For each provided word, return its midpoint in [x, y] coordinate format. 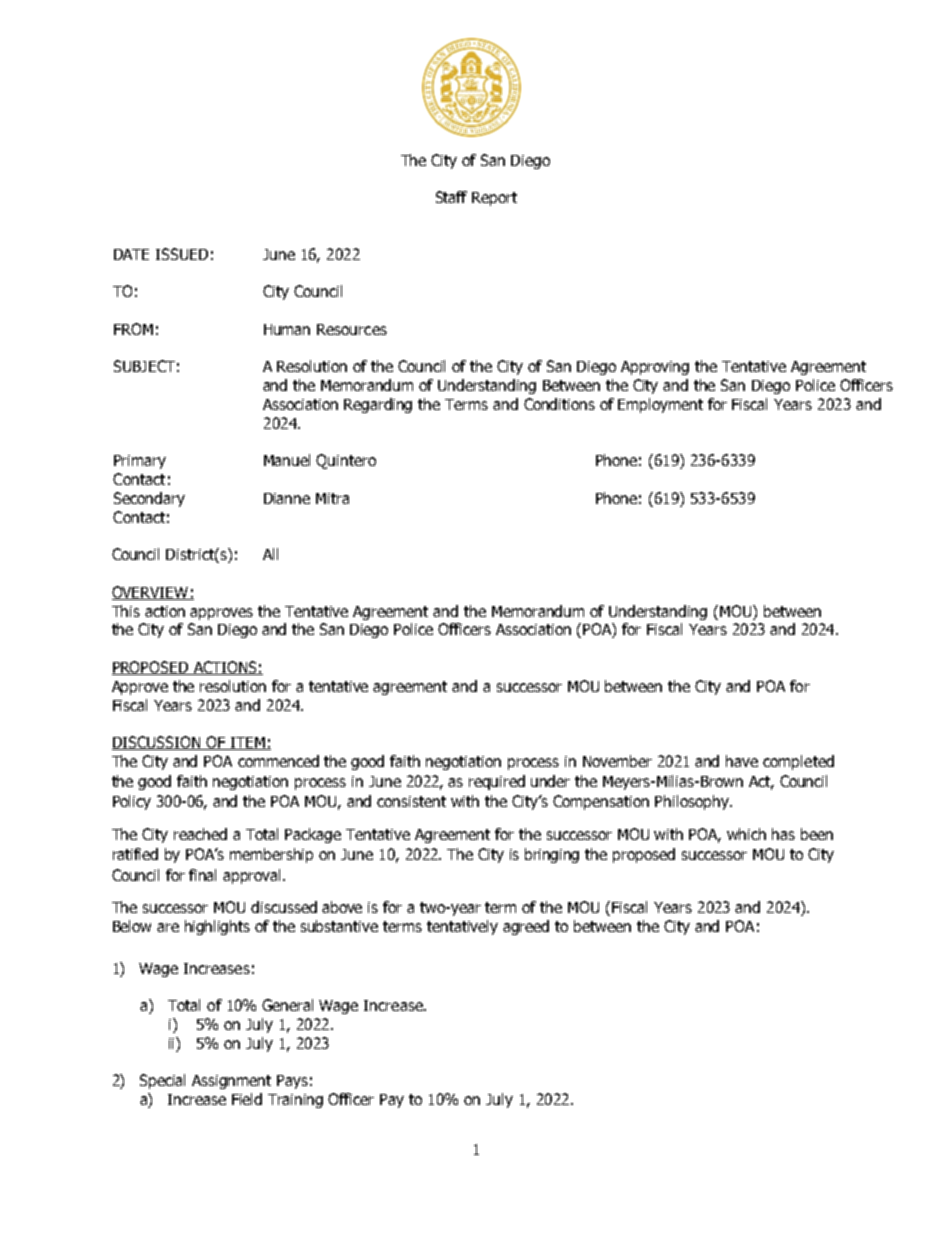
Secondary [149, 499]
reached [200, 834]
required [497, 782]
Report [494, 199]
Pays [292, 1082]
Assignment [231, 1082]
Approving [655, 368]
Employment [660, 405]
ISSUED [182, 254]
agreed [526, 927]
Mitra [332, 498]
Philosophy [693, 802]
